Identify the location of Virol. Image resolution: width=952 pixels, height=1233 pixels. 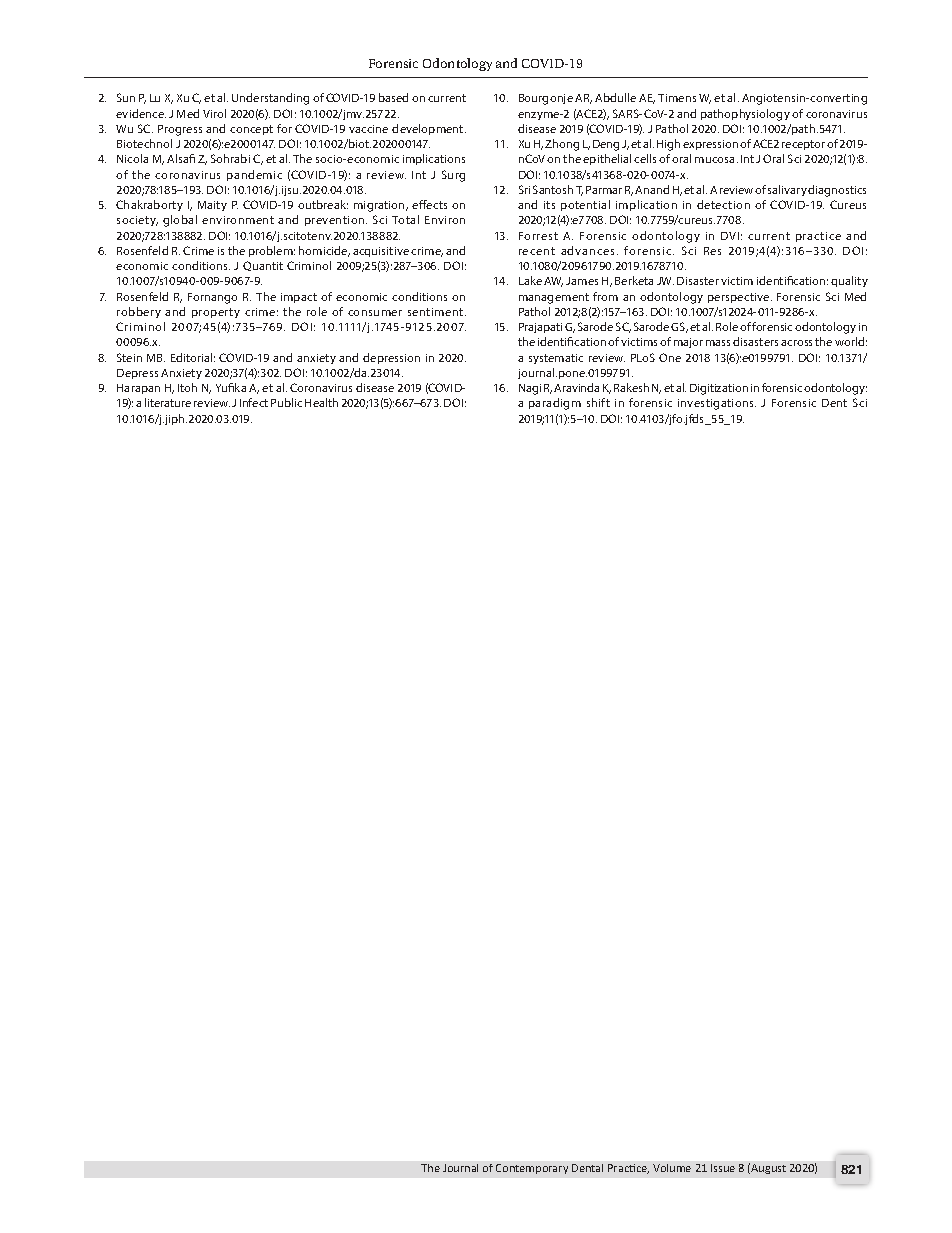
(214, 113).
